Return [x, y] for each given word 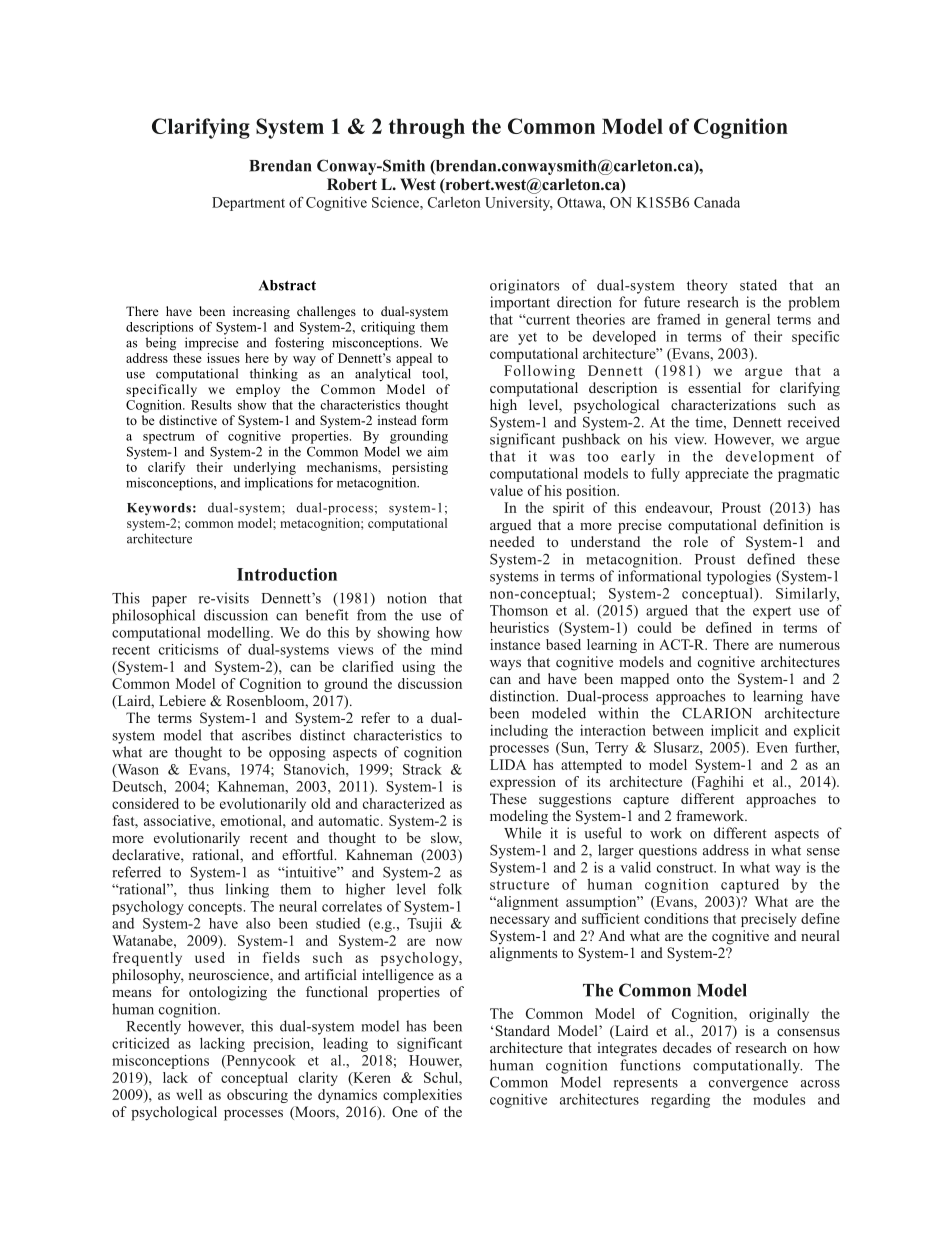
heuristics [519, 627]
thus [201, 889]
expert [772, 612]
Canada [717, 202]
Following [539, 372]
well [189, 1094]
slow [446, 839]
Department [248, 204]
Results [211, 405]
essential [714, 387]
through [427, 129]
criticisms [189, 649]
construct [686, 868]
